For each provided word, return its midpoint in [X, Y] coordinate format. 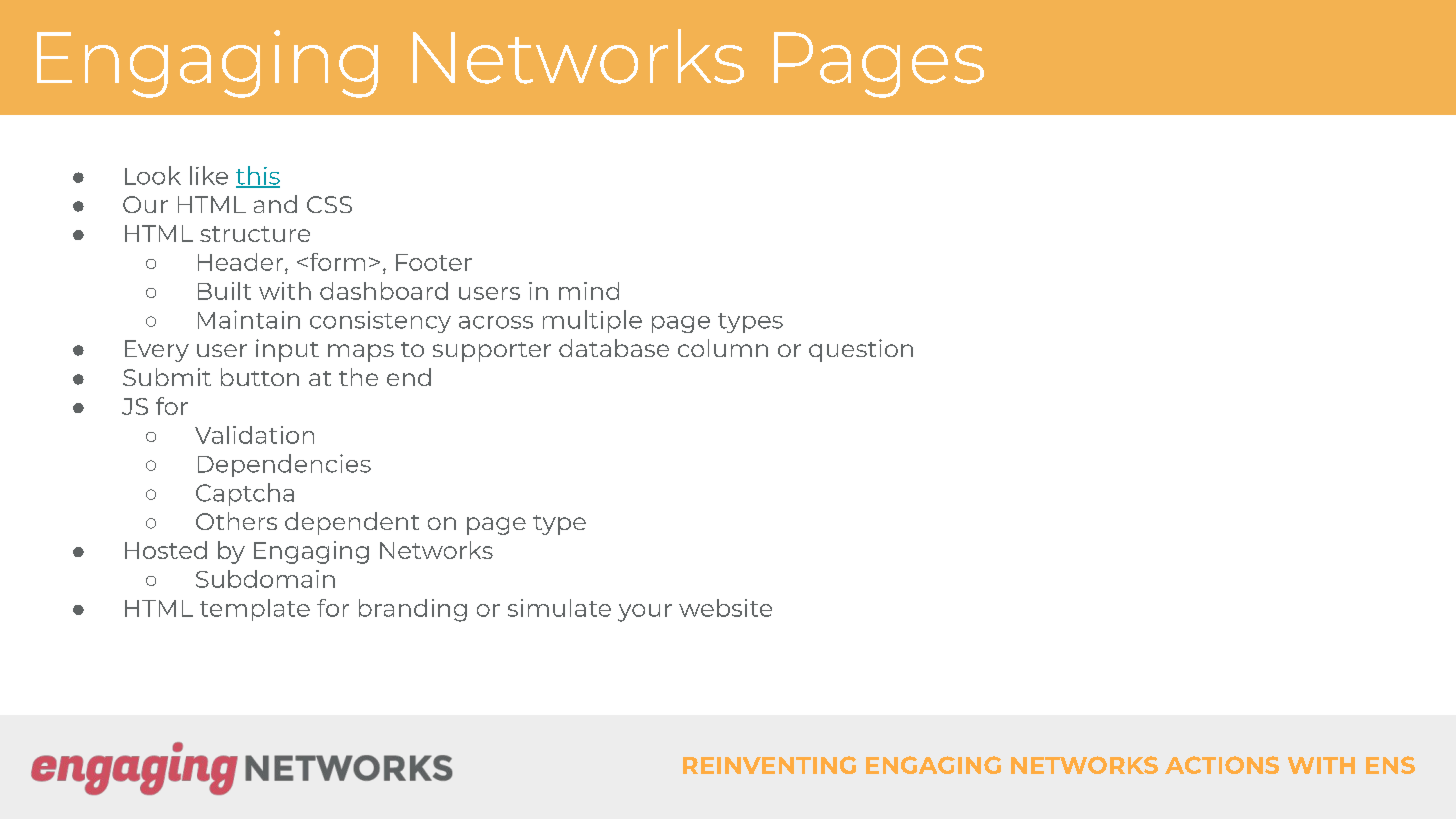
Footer [434, 262]
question [861, 350]
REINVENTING [769, 765]
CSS [329, 204]
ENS [1390, 765]
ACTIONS [1222, 765]
